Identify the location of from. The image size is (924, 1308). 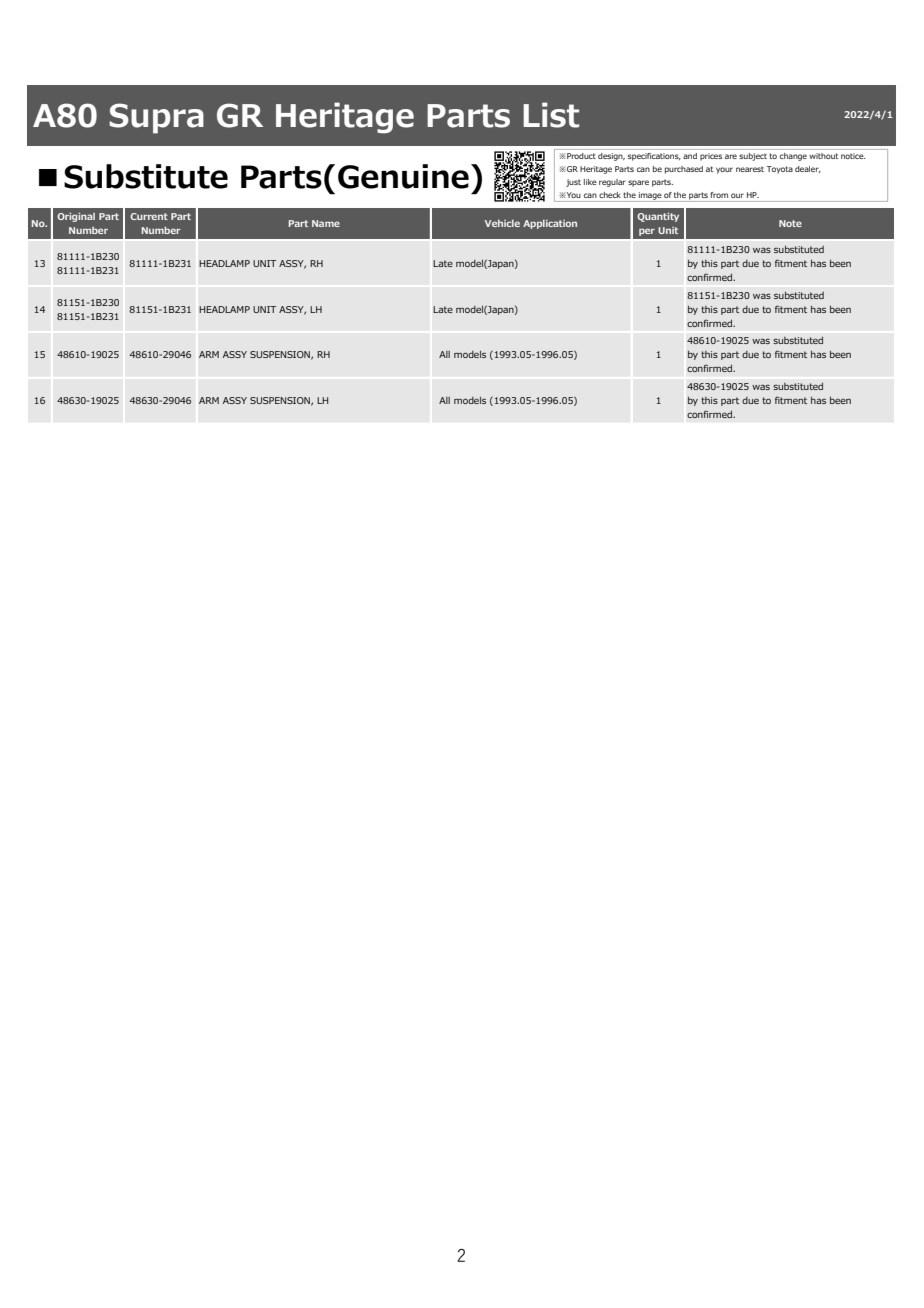
(719, 195).
